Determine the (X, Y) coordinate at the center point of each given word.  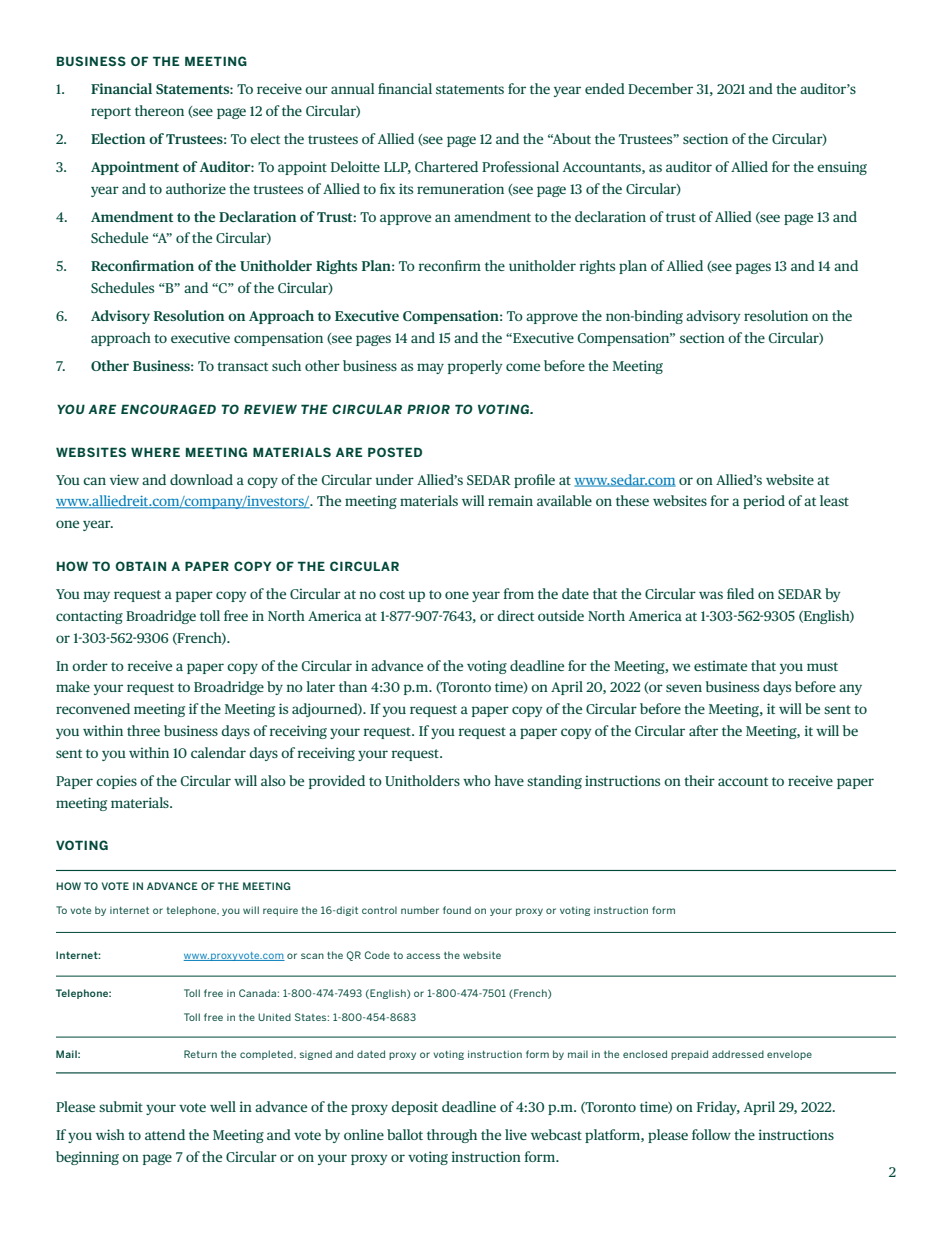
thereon (159, 110)
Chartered (446, 166)
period (764, 502)
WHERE (155, 452)
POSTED (395, 452)
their (699, 780)
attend (165, 1134)
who (477, 780)
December (660, 88)
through (452, 1136)
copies (116, 782)
